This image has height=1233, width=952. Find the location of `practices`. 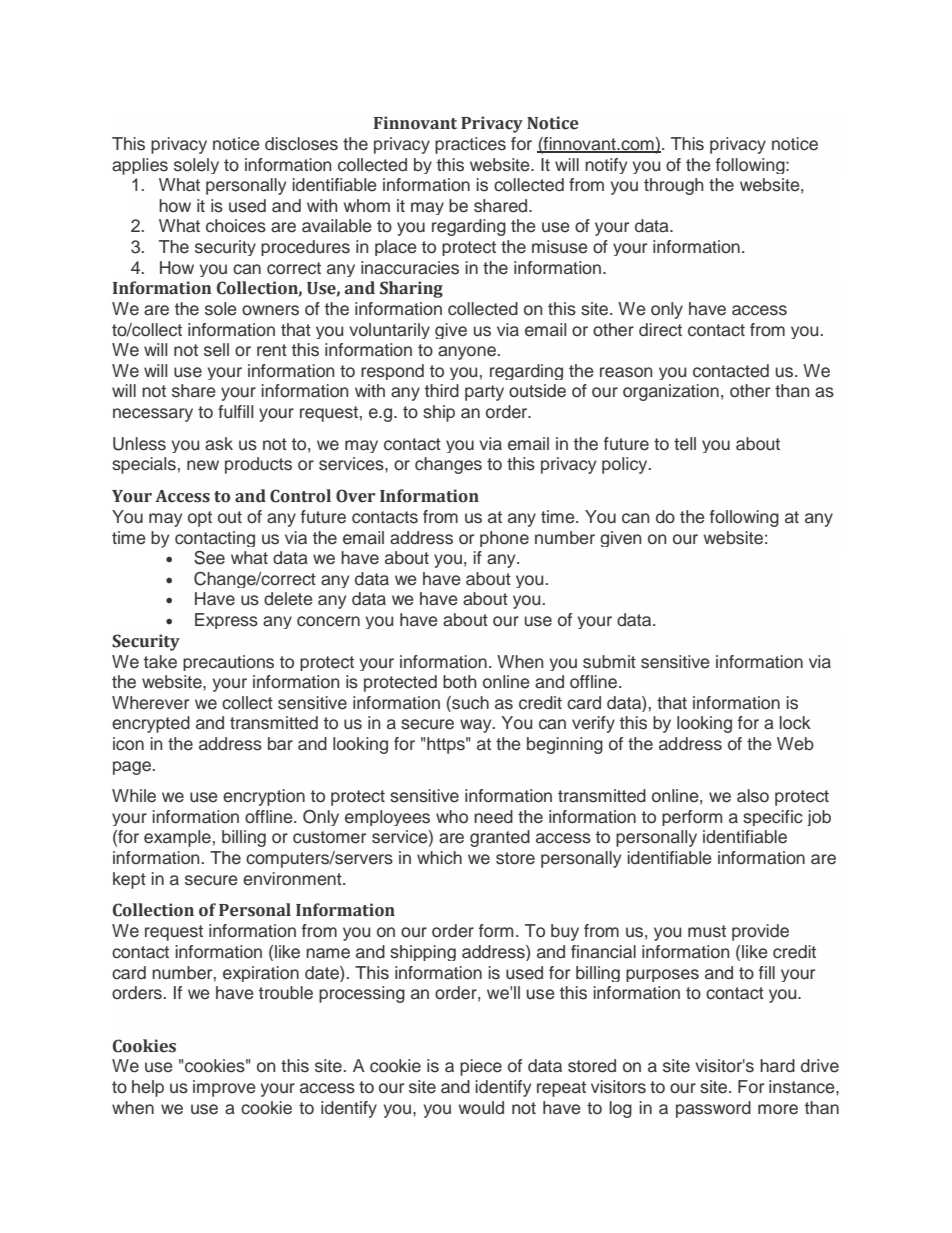

practices is located at coordinates (470, 145).
